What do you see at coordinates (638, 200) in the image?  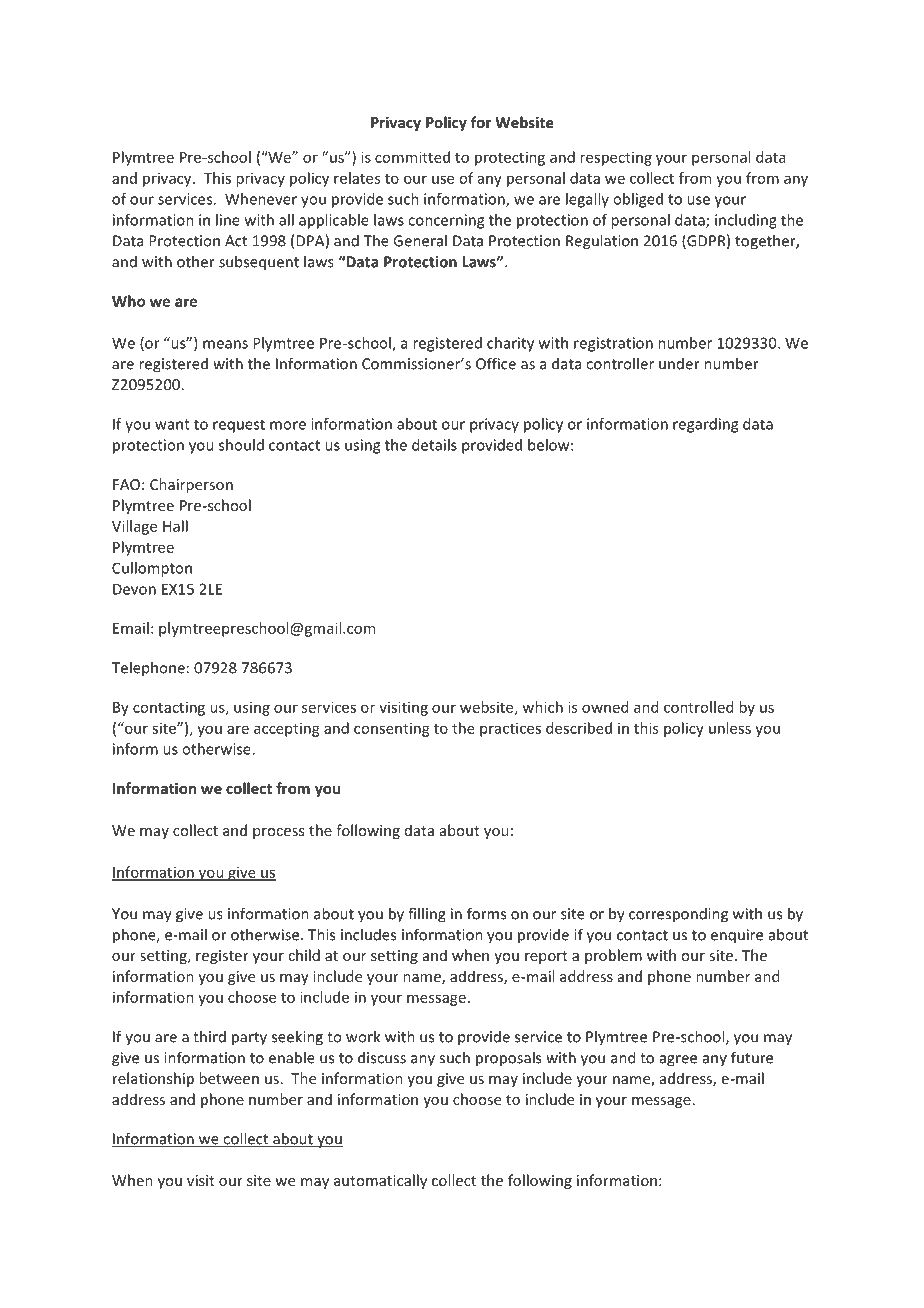 I see `obliged` at bounding box center [638, 200].
